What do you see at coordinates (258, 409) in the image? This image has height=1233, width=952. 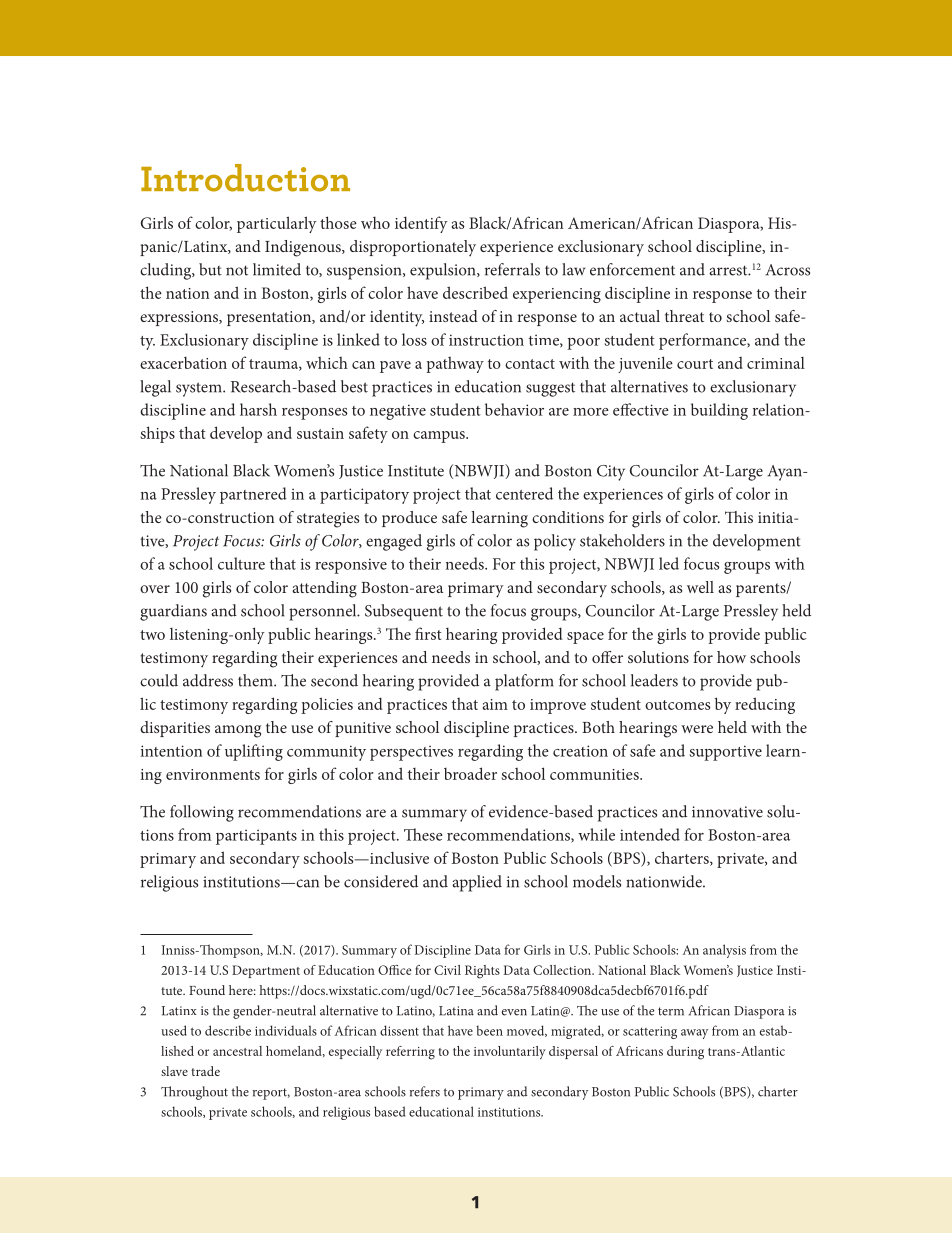 I see `harsh` at bounding box center [258, 409].
